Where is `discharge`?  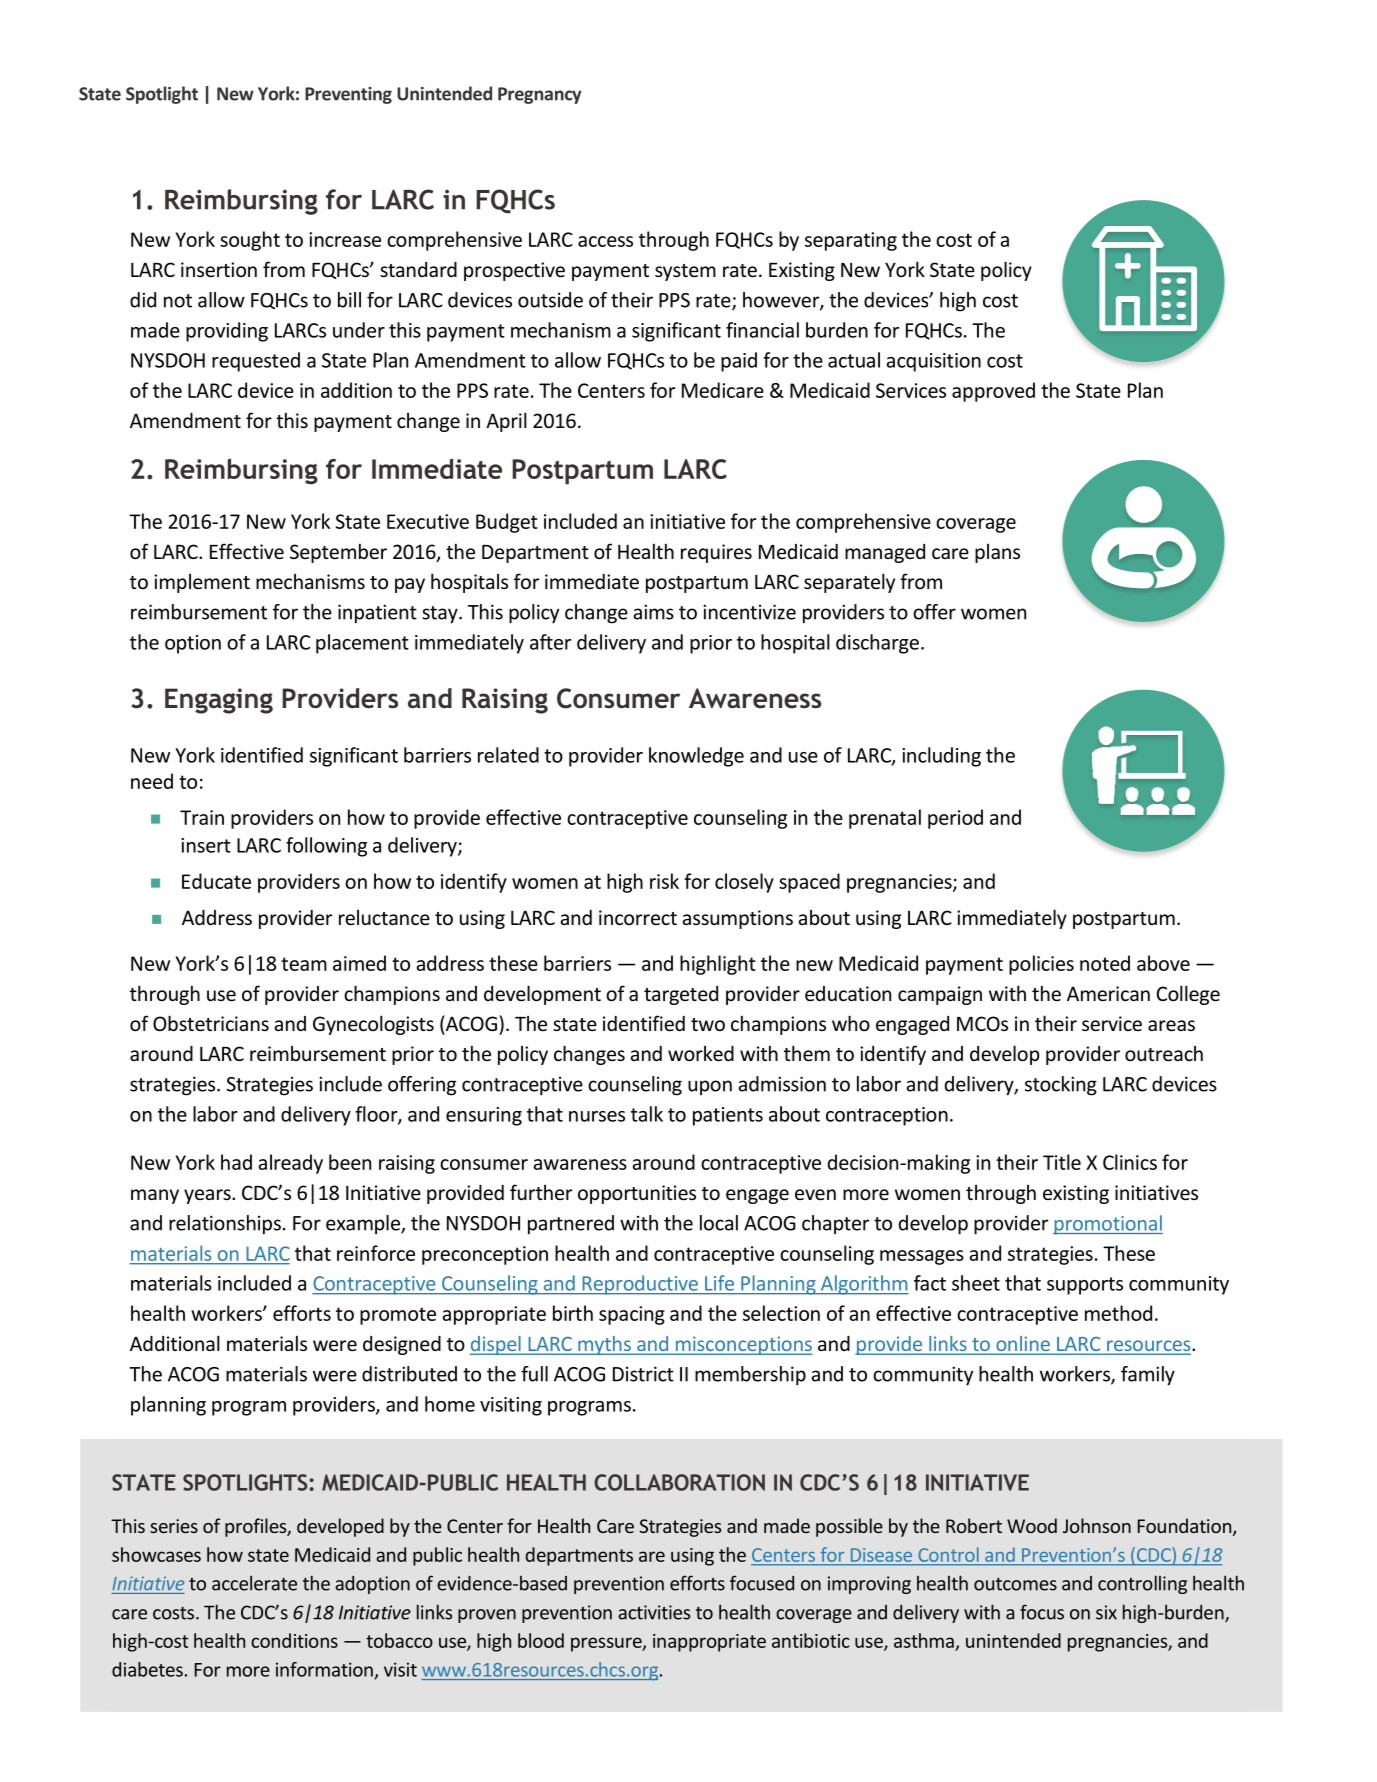
discharge is located at coordinates (877, 644).
